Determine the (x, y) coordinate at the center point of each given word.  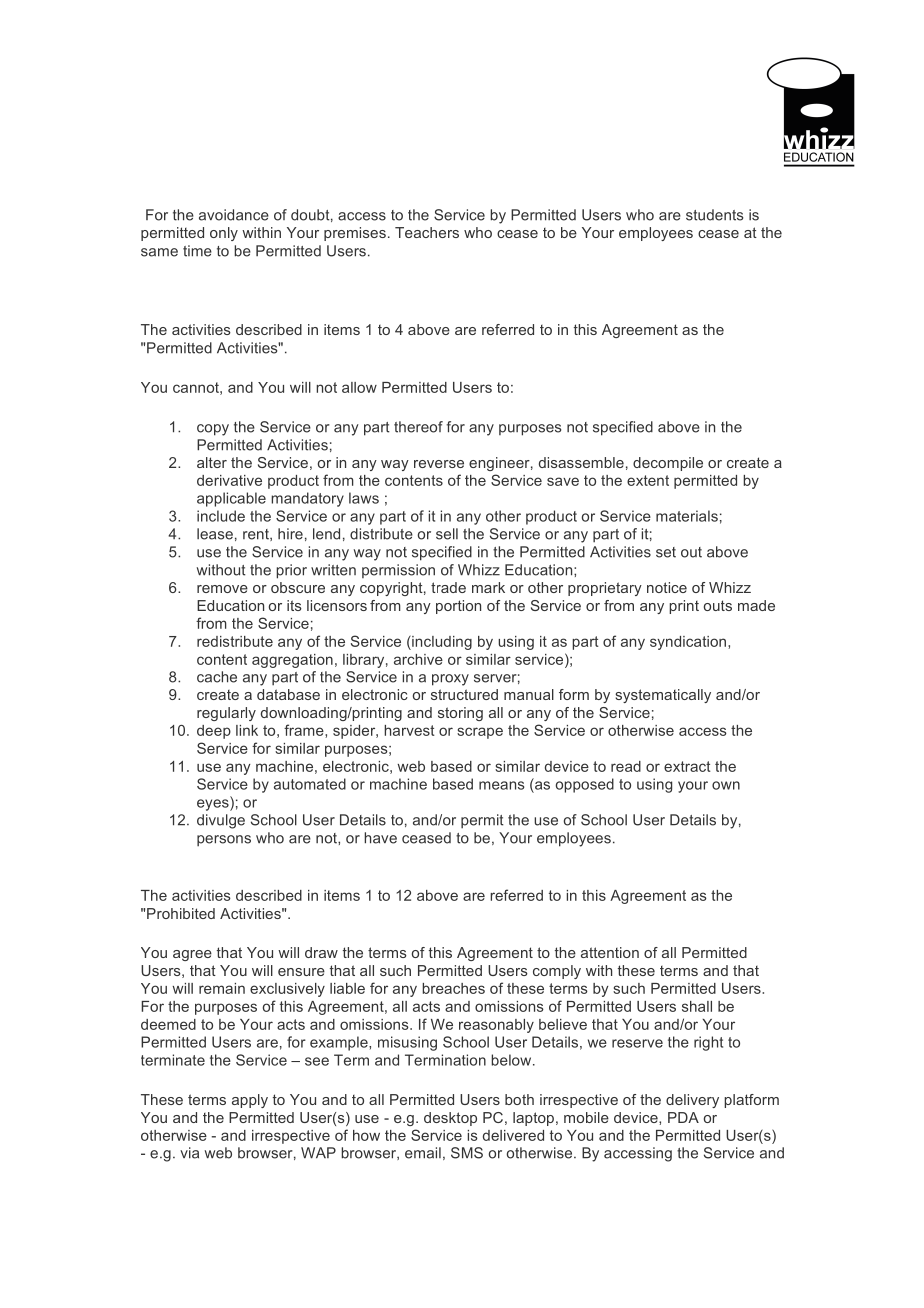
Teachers (427, 232)
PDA (683, 1117)
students (714, 215)
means (502, 785)
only (224, 234)
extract (687, 766)
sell (447, 534)
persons (224, 840)
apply (250, 1101)
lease (215, 534)
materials (687, 516)
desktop (450, 1119)
